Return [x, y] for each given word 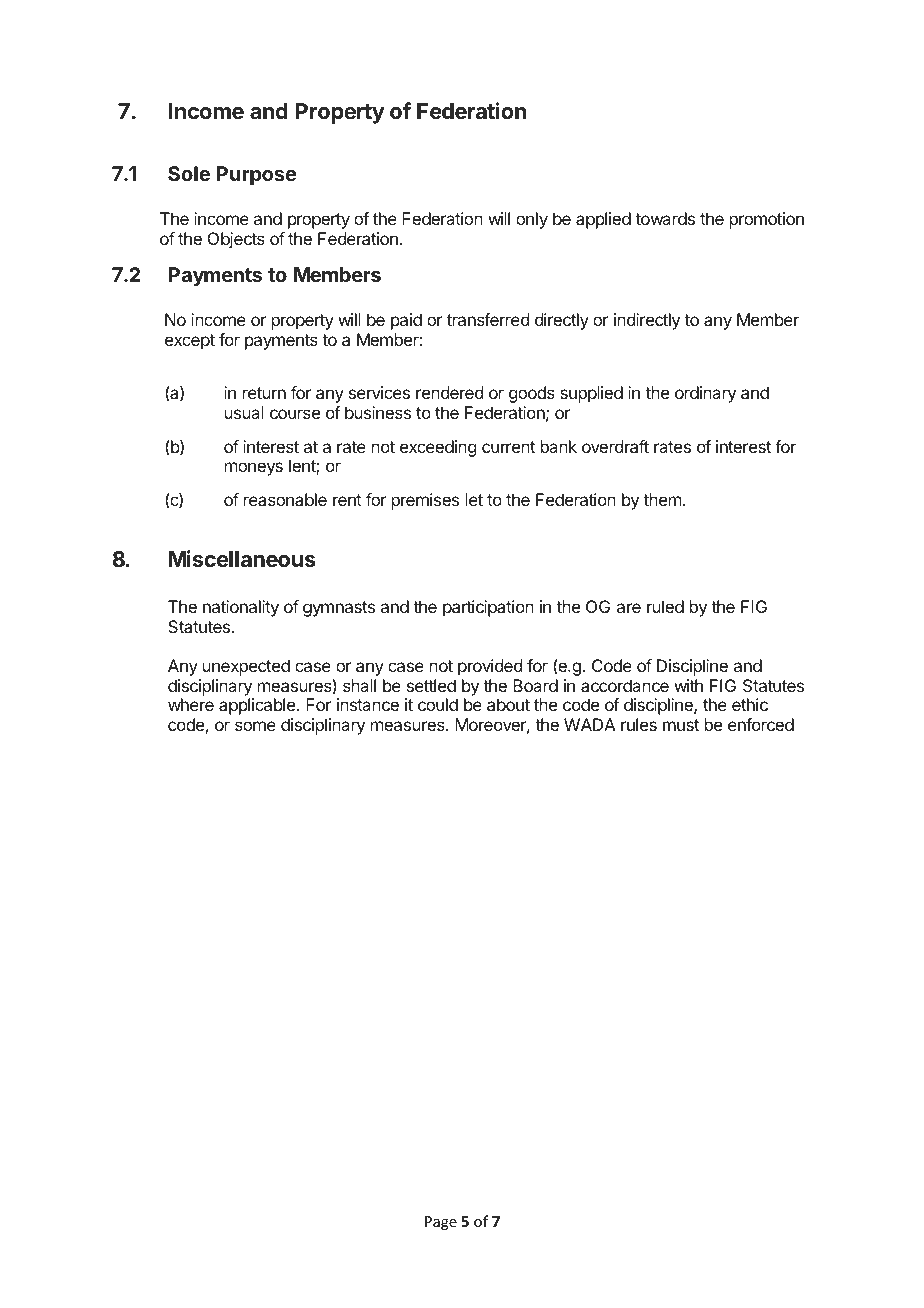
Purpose [257, 175]
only [532, 220]
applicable [257, 706]
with [688, 685]
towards [665, 218]
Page [441, 1223]
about [508, 704]
